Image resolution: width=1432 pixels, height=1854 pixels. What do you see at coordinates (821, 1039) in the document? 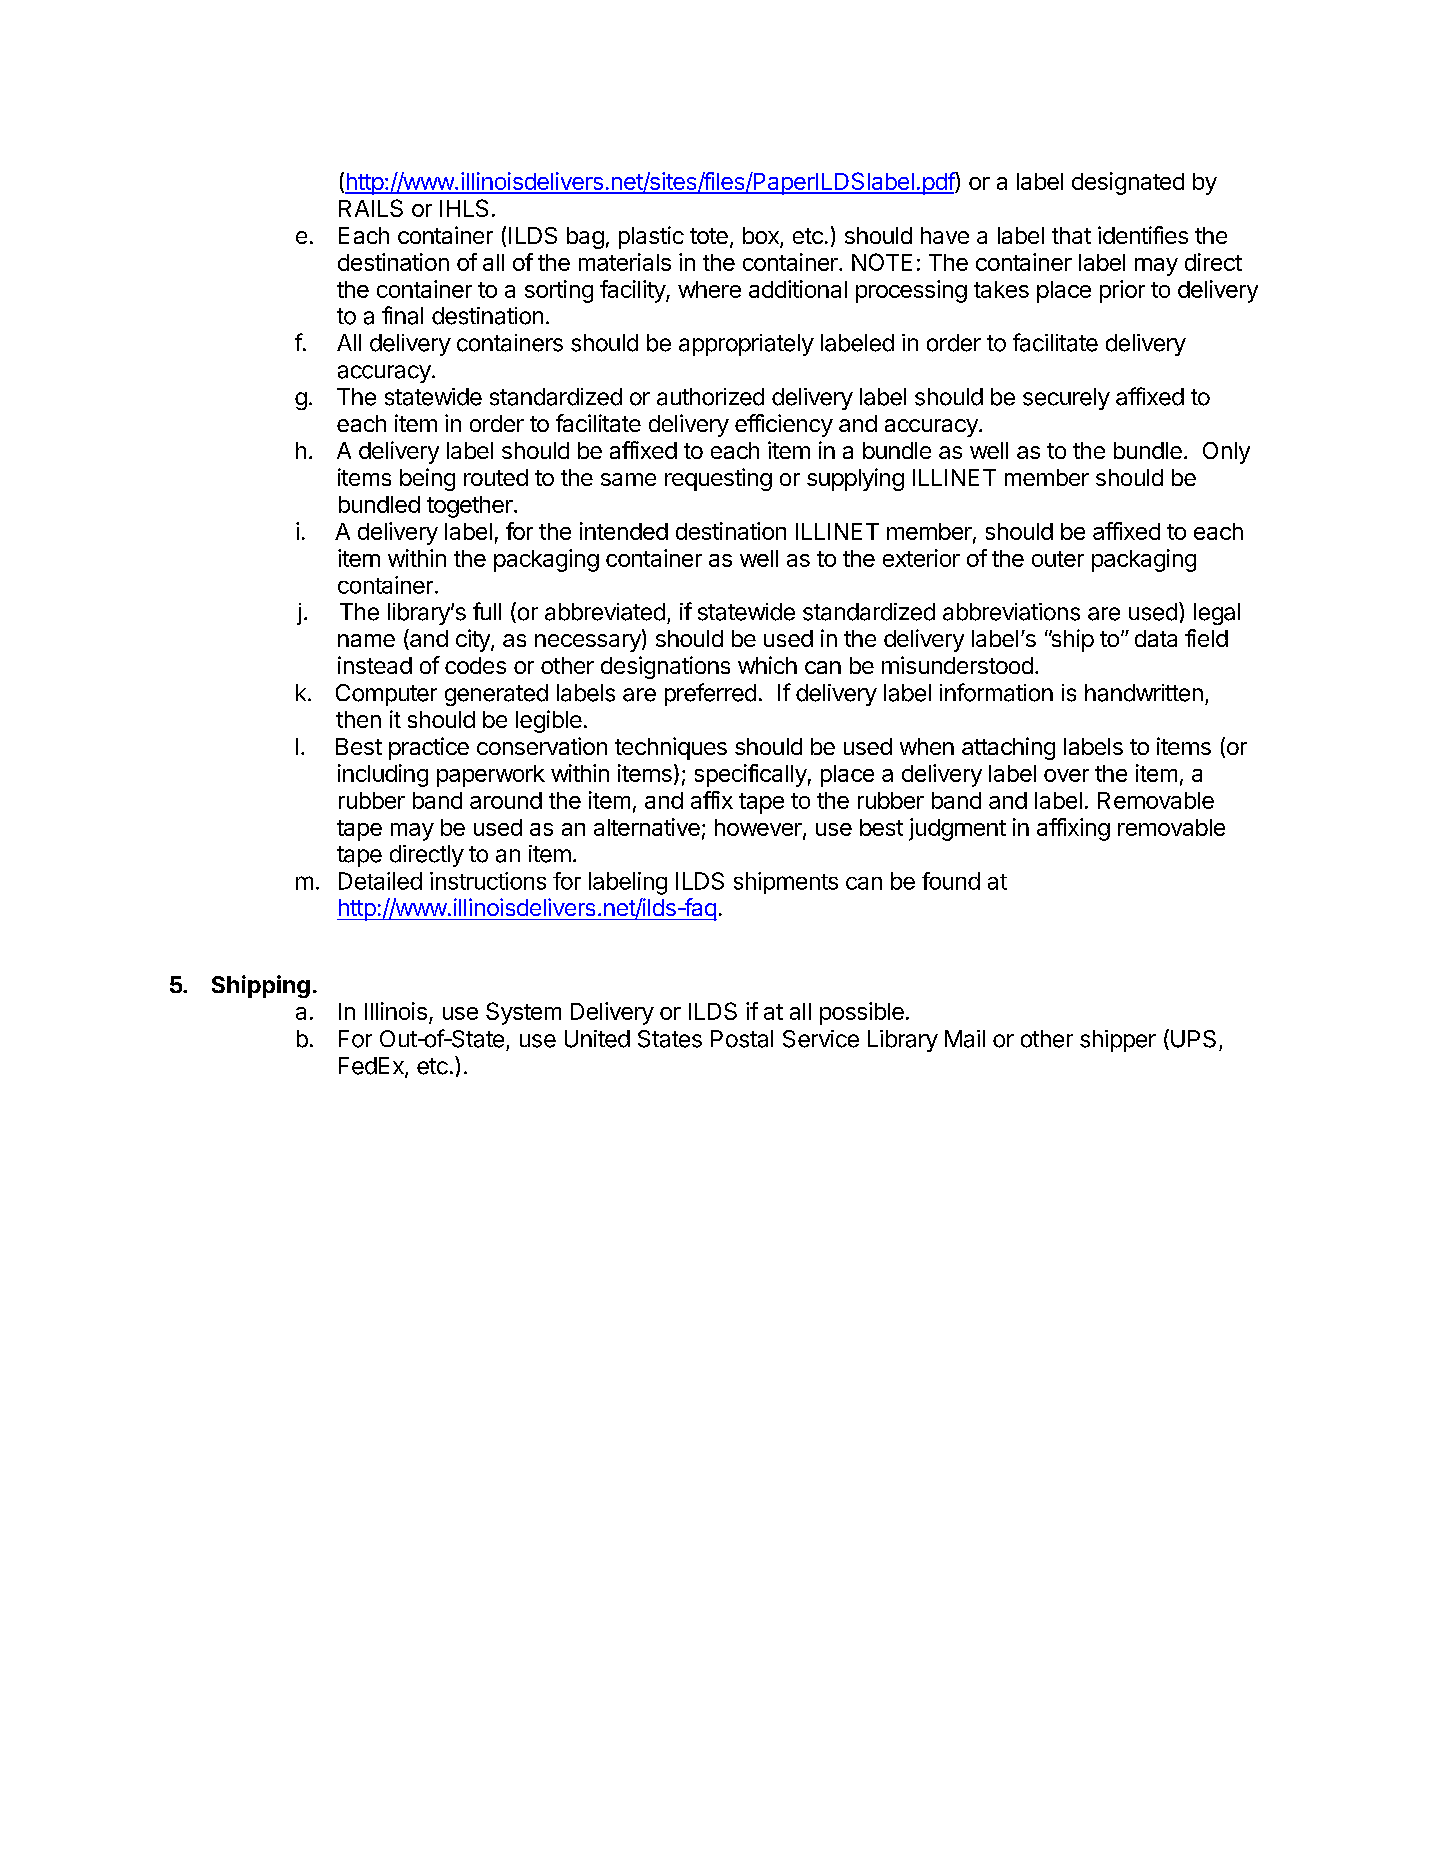
I see `Service` at bounding box center [821, 1039].
